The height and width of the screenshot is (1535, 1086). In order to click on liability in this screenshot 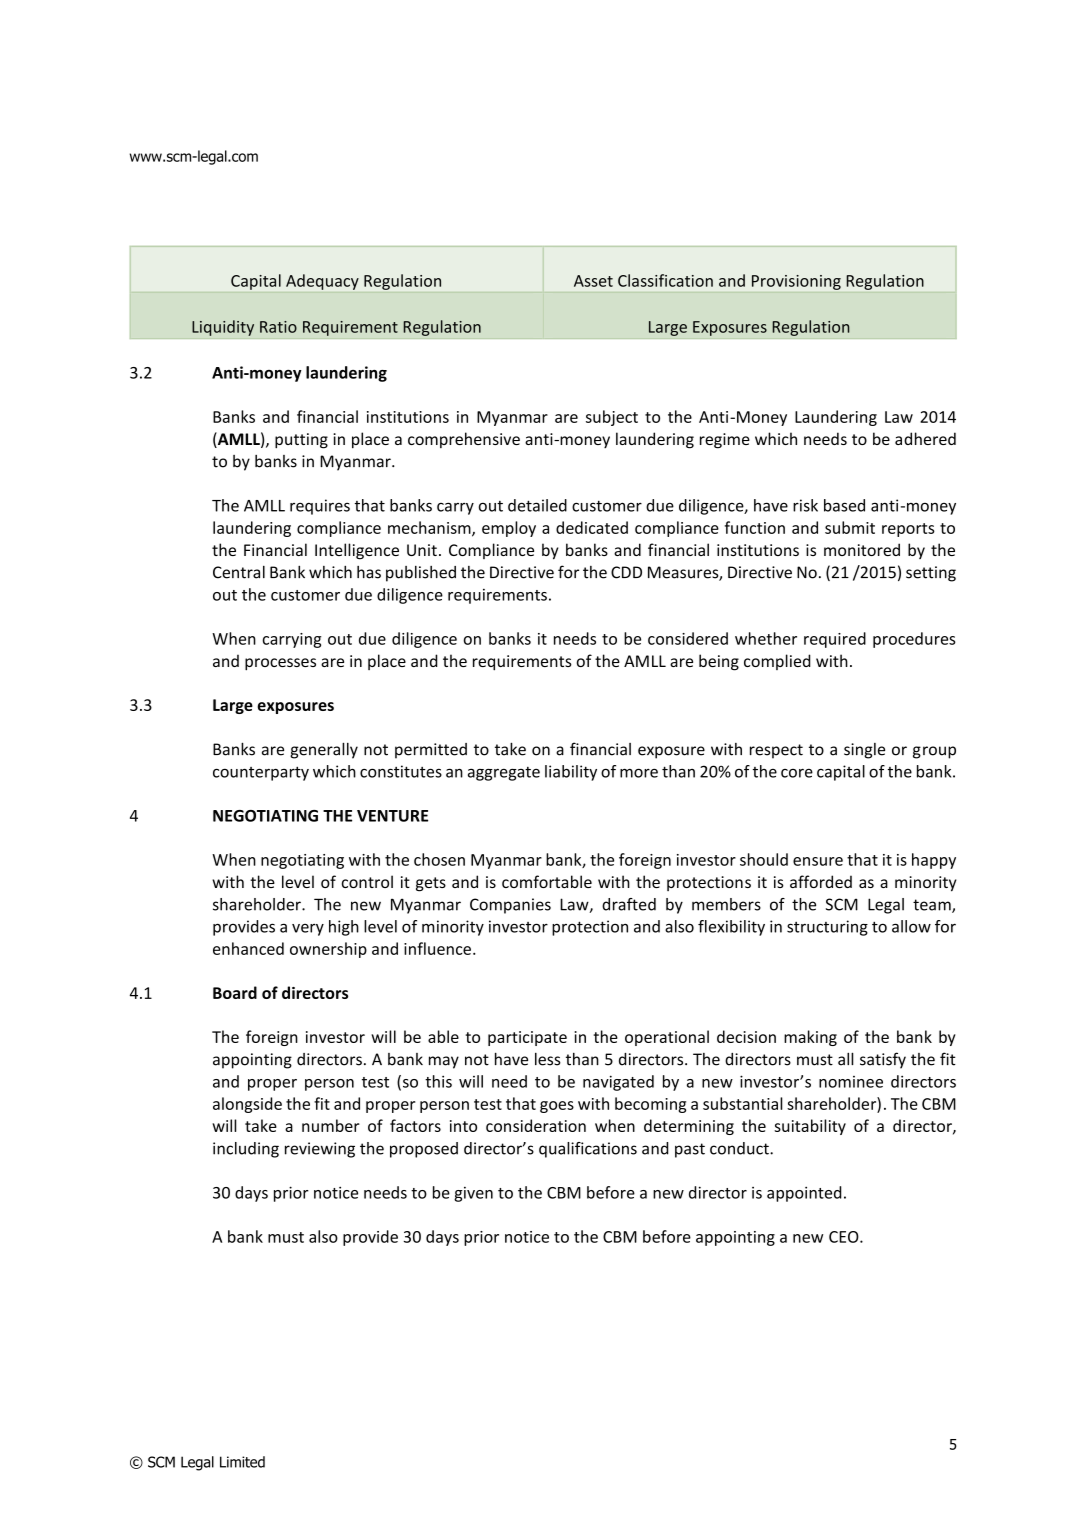, I will do `click(571, 773)`.
